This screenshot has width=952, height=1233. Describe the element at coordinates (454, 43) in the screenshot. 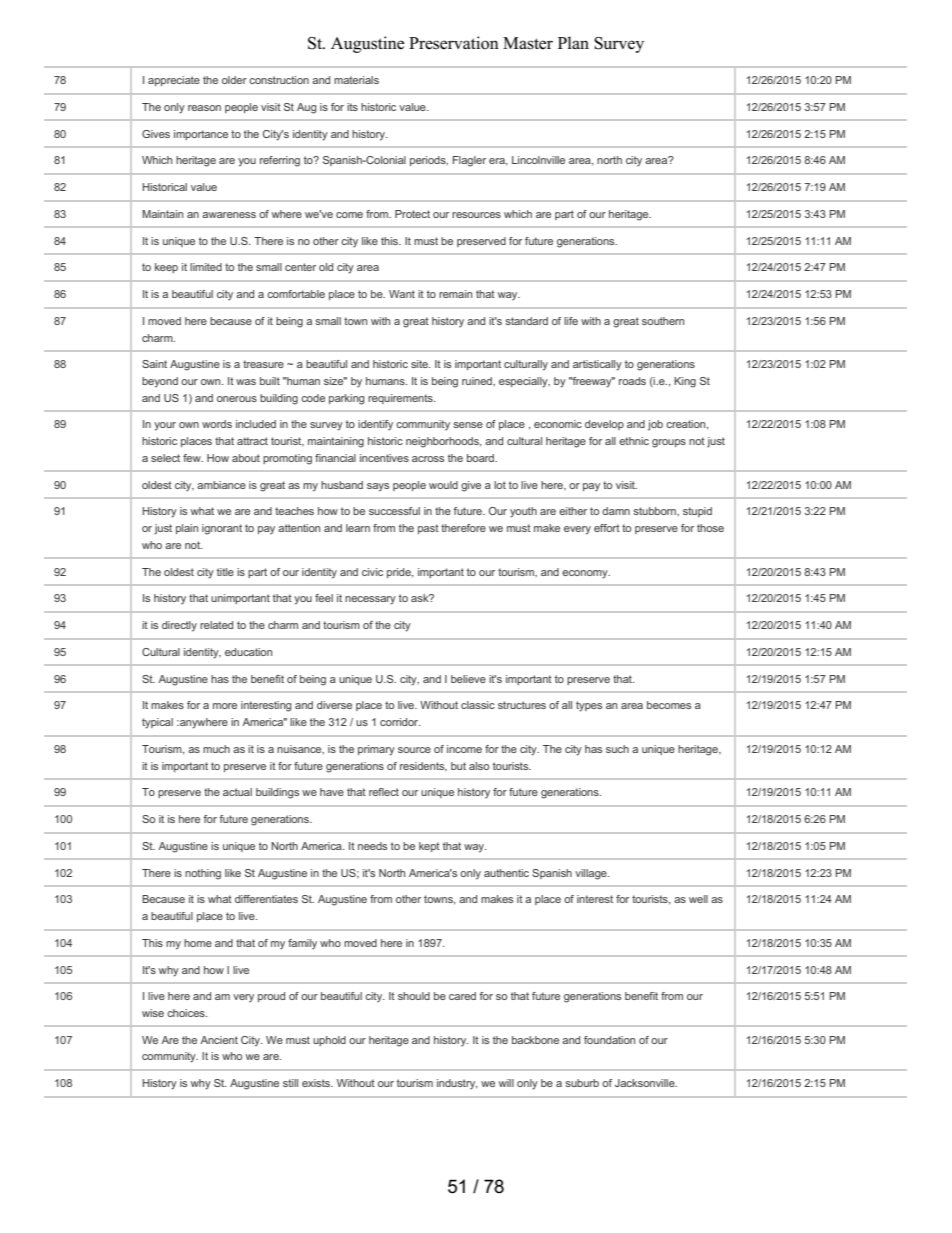

I see `Preservation` at that location.
